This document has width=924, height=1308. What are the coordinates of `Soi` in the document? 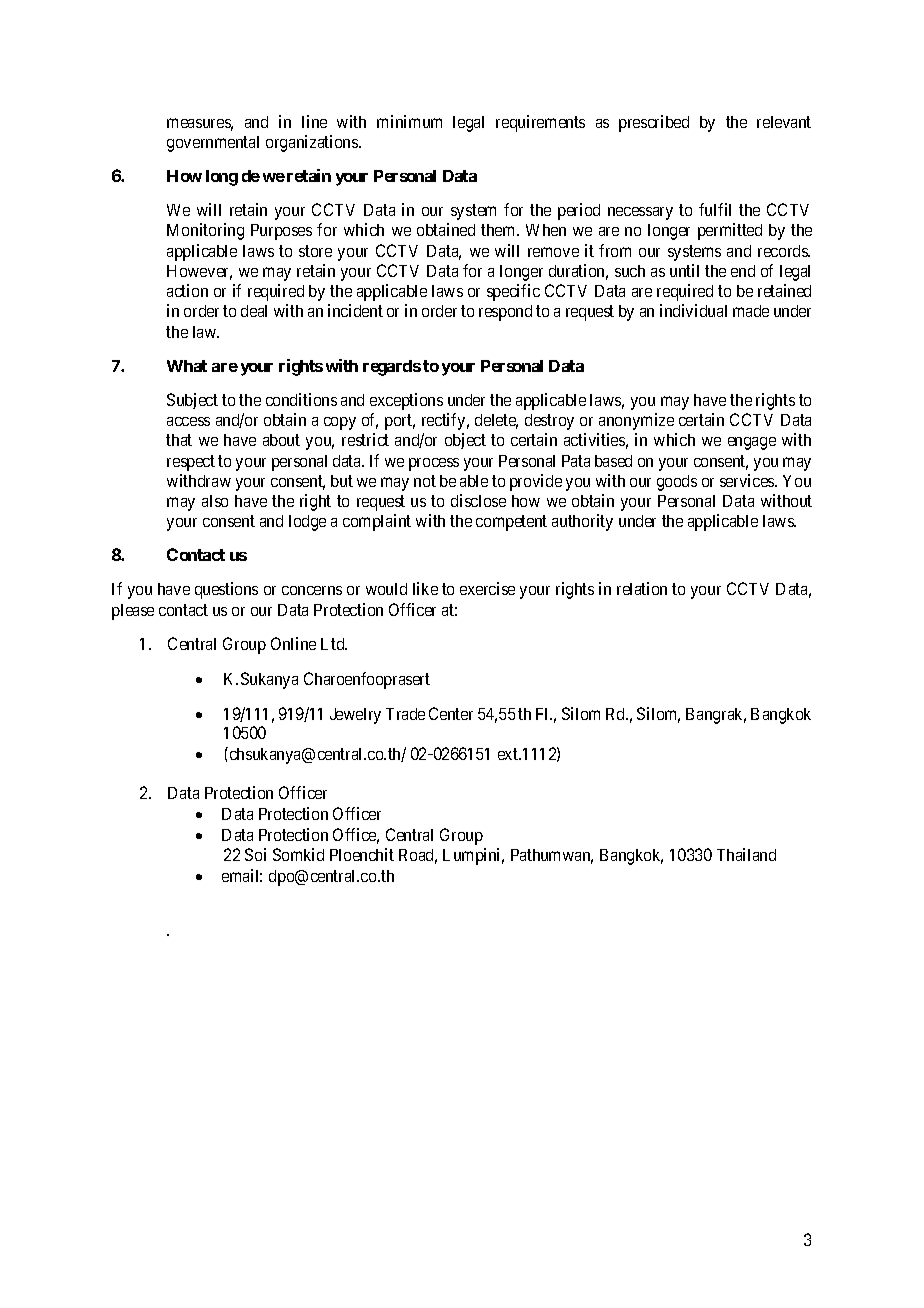 It's located at (255, 854).
